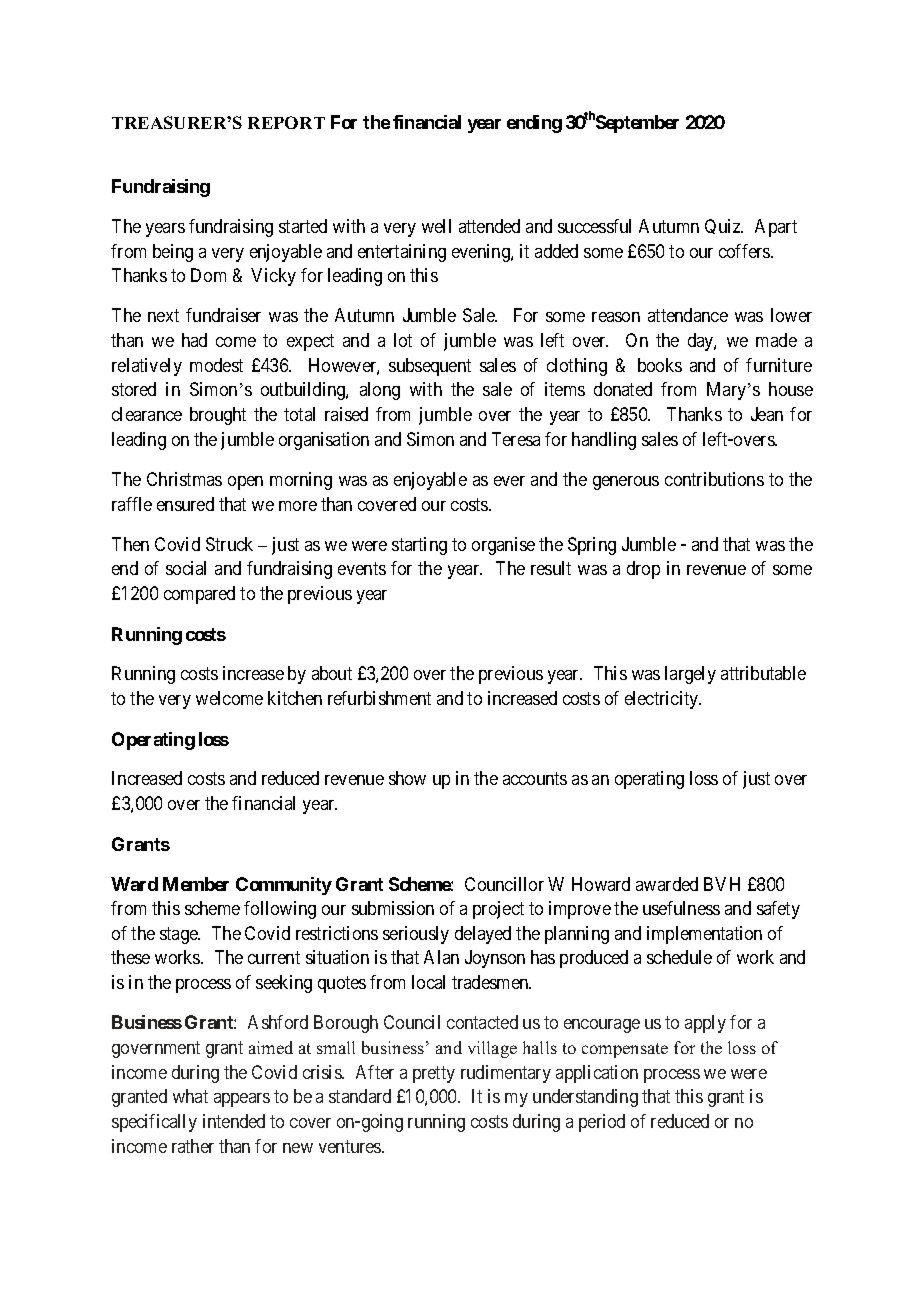 The height and width of the screenshot is (1308, 924). What do you see at coordinates (286, 122) in the screenshot?
I see `REPORT` at bounding box center [286, 122].
